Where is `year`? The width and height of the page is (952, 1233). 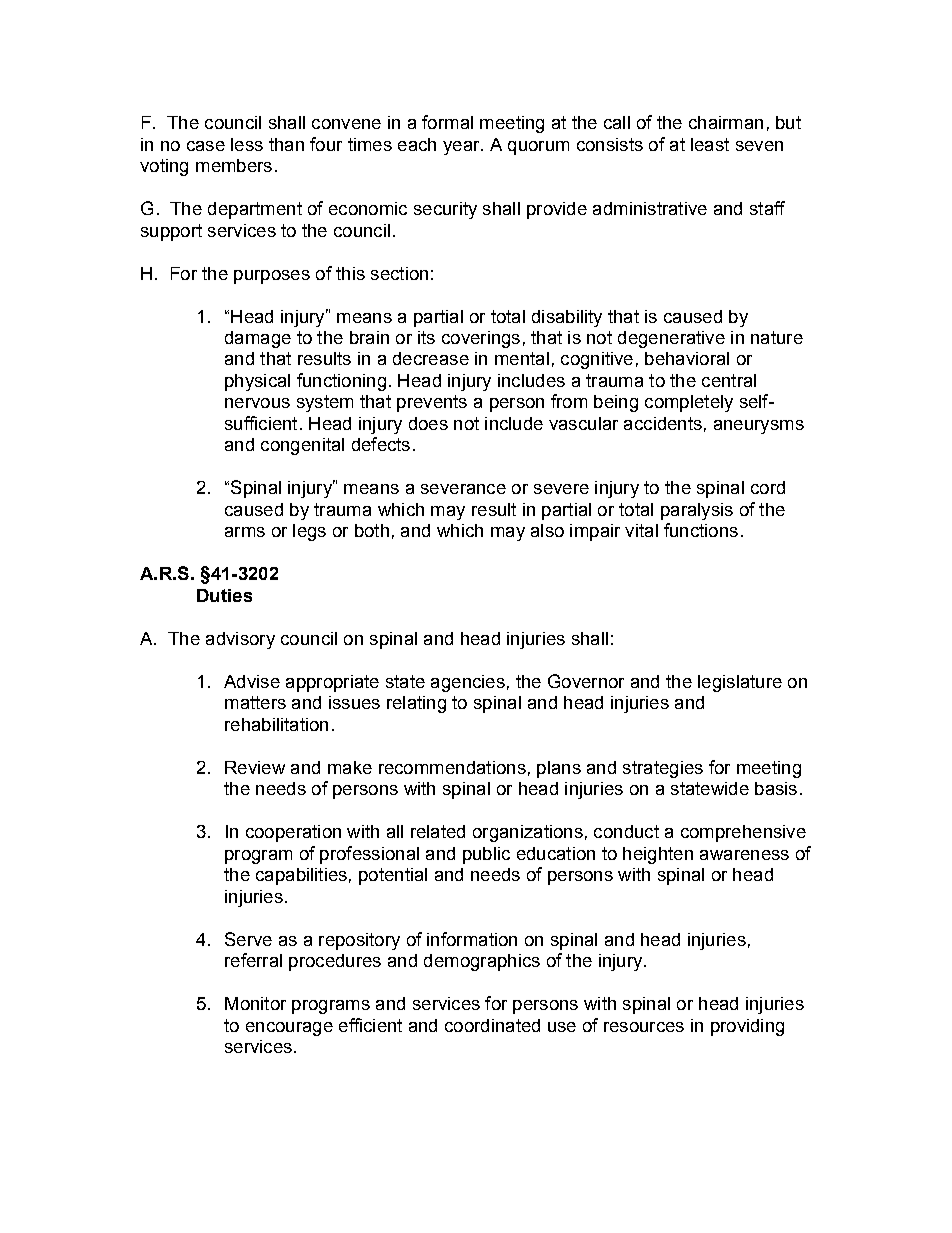
year is located at coordinates (462, 148).
